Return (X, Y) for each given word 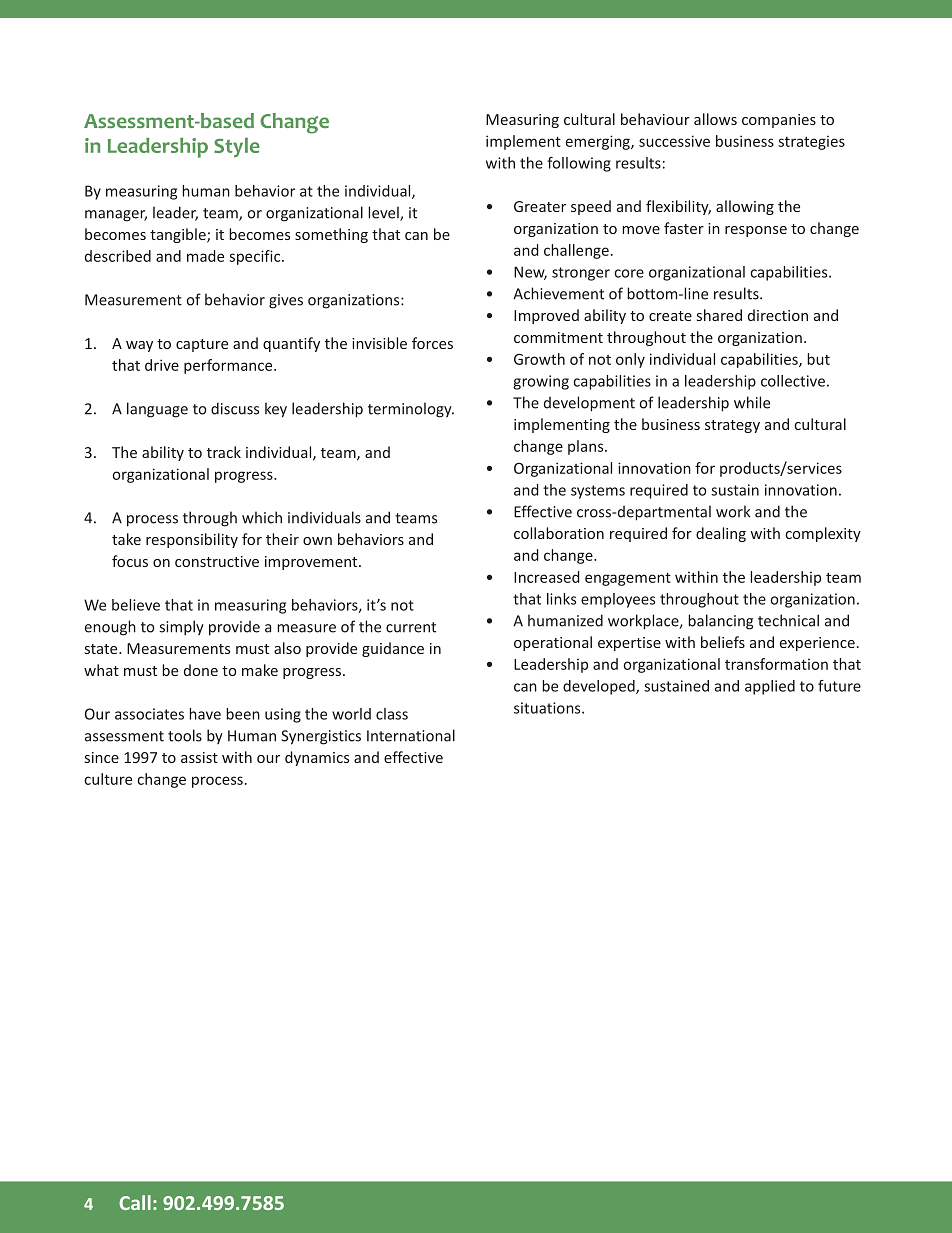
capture (202, 345)
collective (793, 381)
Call (135, 1202)
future (839, 686)
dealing (721, 534)
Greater (540, 206)
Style (237, 148)
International (411, 735)
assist (199, 757)
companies (779, 121)
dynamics (317, 758)
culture (108, 779)
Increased (547, 577)
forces (432, 343)
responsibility (192, 540)
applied (770, 687)
